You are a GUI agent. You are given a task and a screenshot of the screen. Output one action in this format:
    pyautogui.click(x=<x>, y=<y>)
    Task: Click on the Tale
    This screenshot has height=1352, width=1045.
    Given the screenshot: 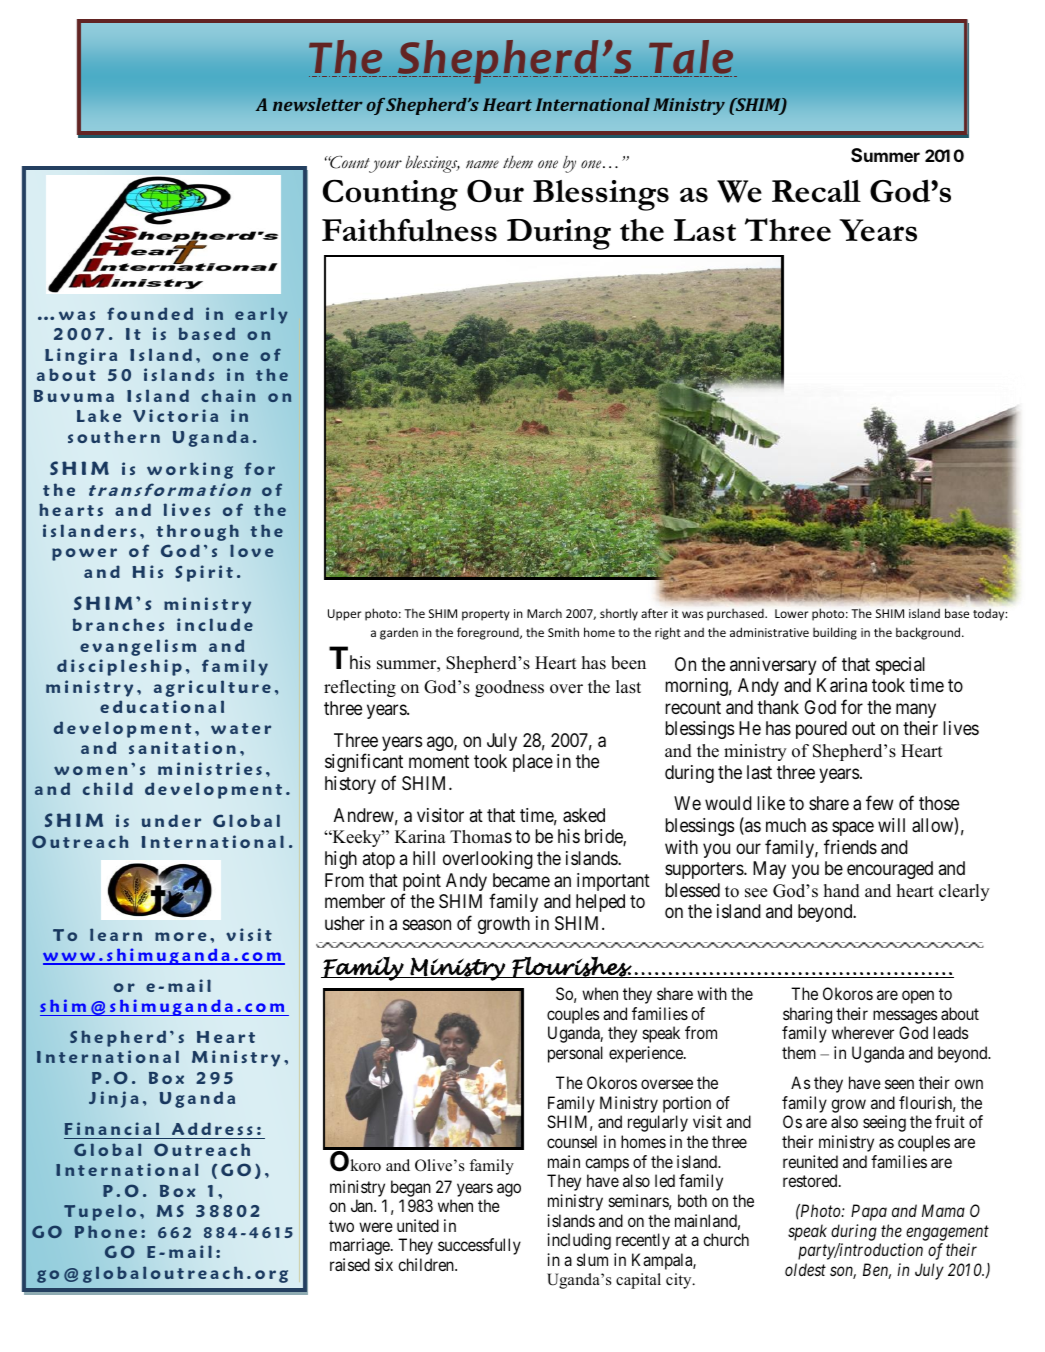 What is the action you would take?
    pyautogui.click(x=691, y=57)
